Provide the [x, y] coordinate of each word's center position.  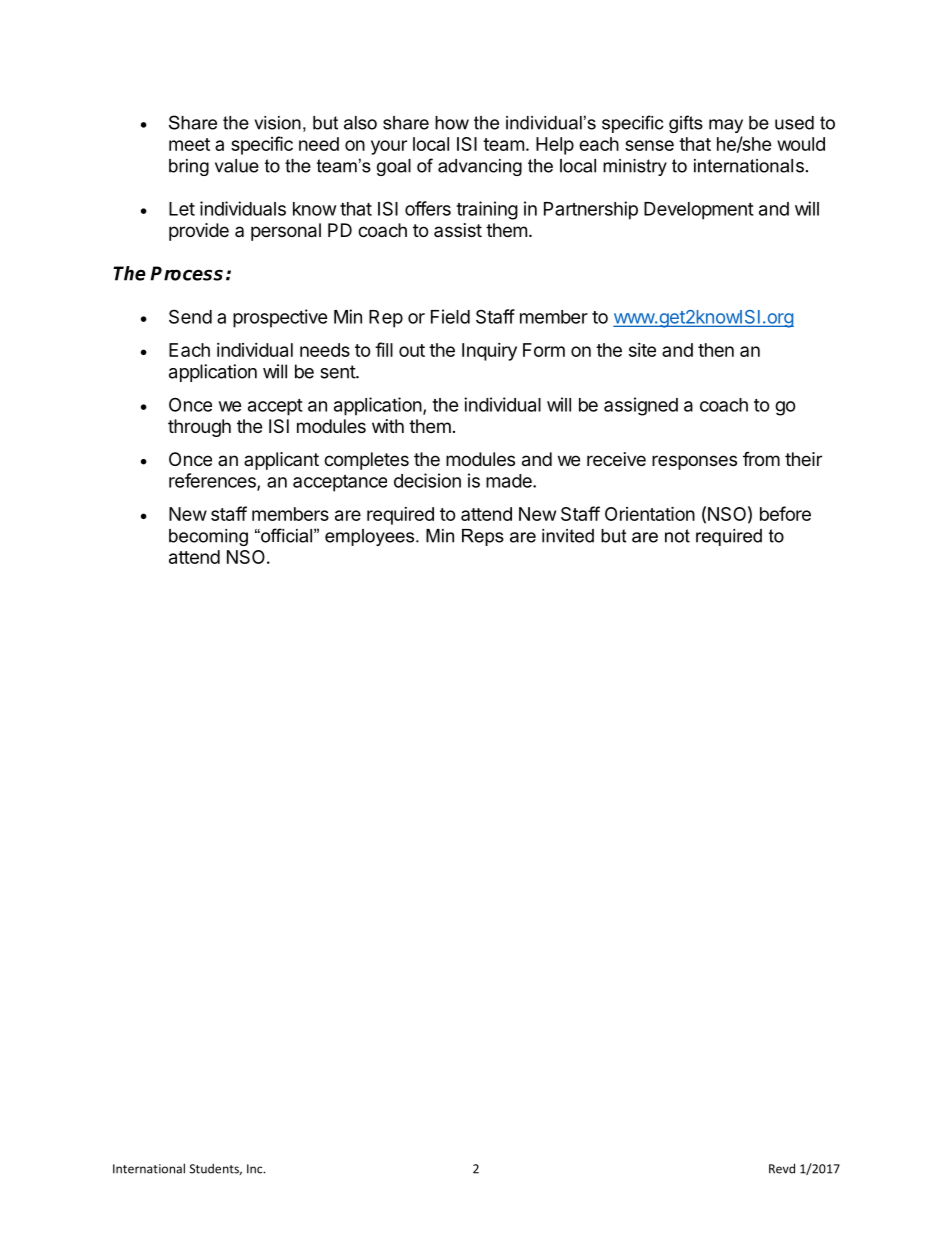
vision [278, 123]
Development [699, 211]
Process [186, 273]
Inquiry [489, 352]
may [726, 126]
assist [458, 230]
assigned [641, 406]
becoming [208, 537]
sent [338, 372]
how [452, 123]
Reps [483, 537]
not [677, 536]
